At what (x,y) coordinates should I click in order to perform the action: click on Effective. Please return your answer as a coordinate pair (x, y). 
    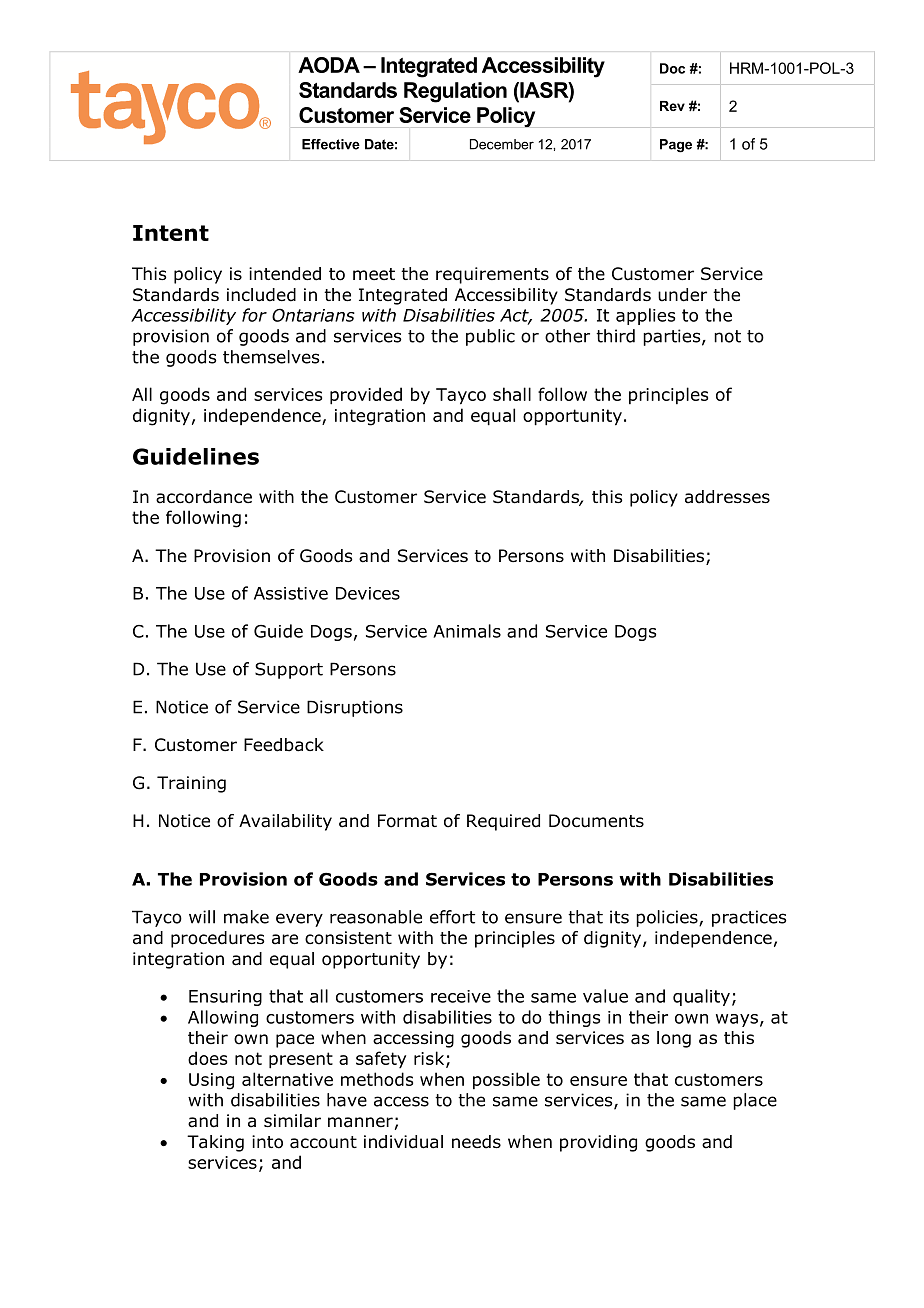
    Looking at the image, I should click on (331, 144).
